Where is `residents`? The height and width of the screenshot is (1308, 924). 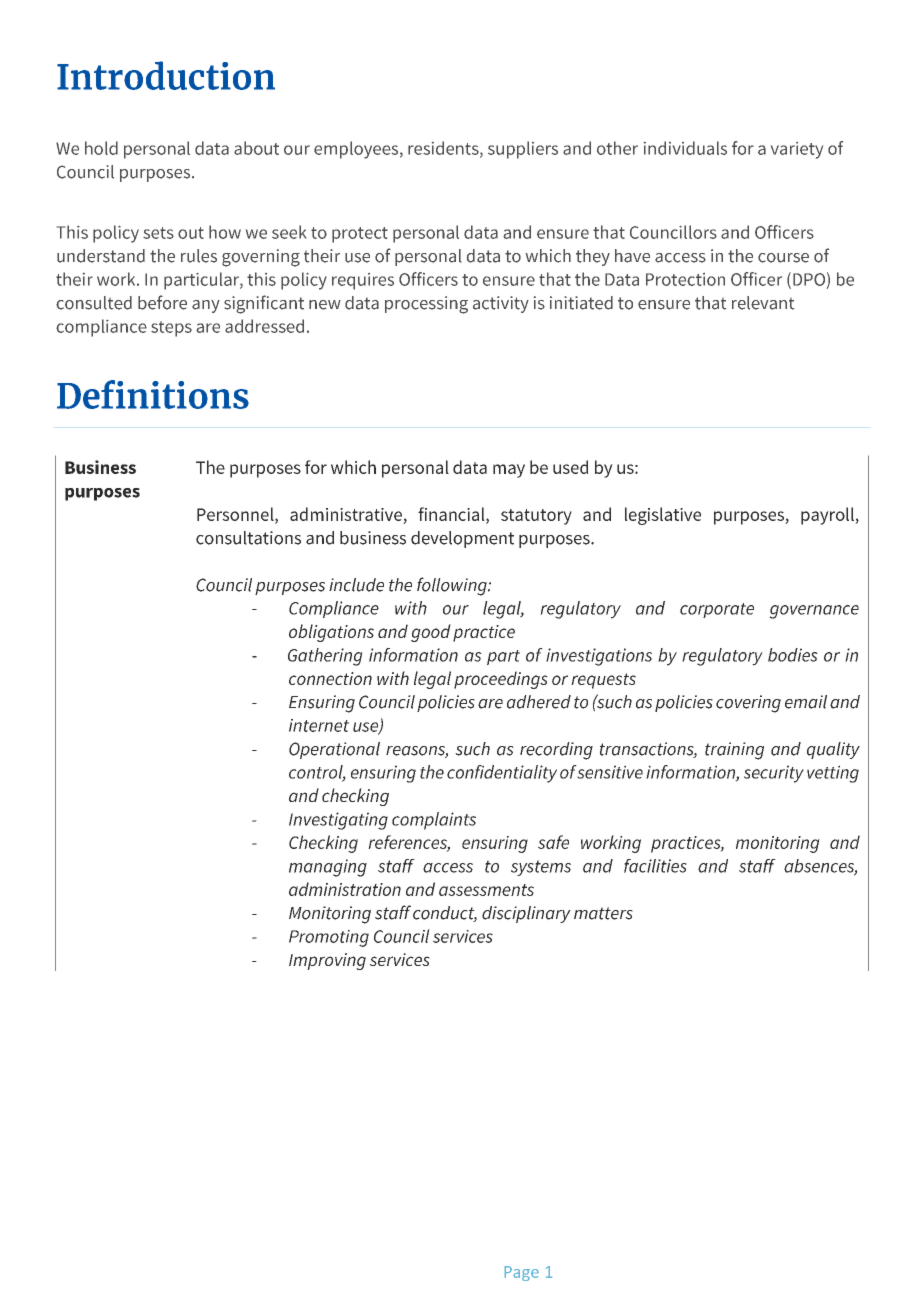 residents is located at coordinates (444, 149).
